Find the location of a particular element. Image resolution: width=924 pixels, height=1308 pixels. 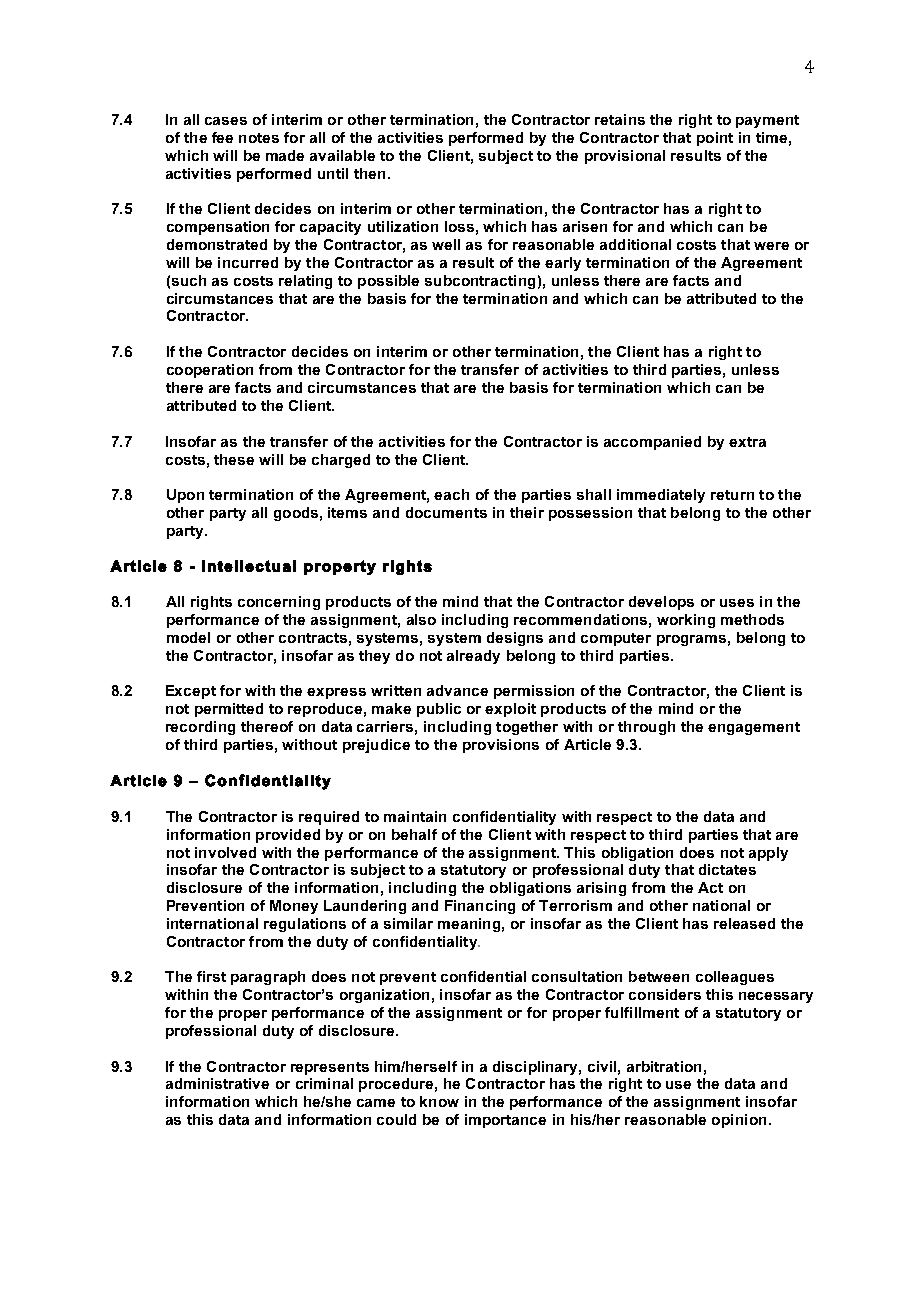

provided is located at coordinates (288, 836).
